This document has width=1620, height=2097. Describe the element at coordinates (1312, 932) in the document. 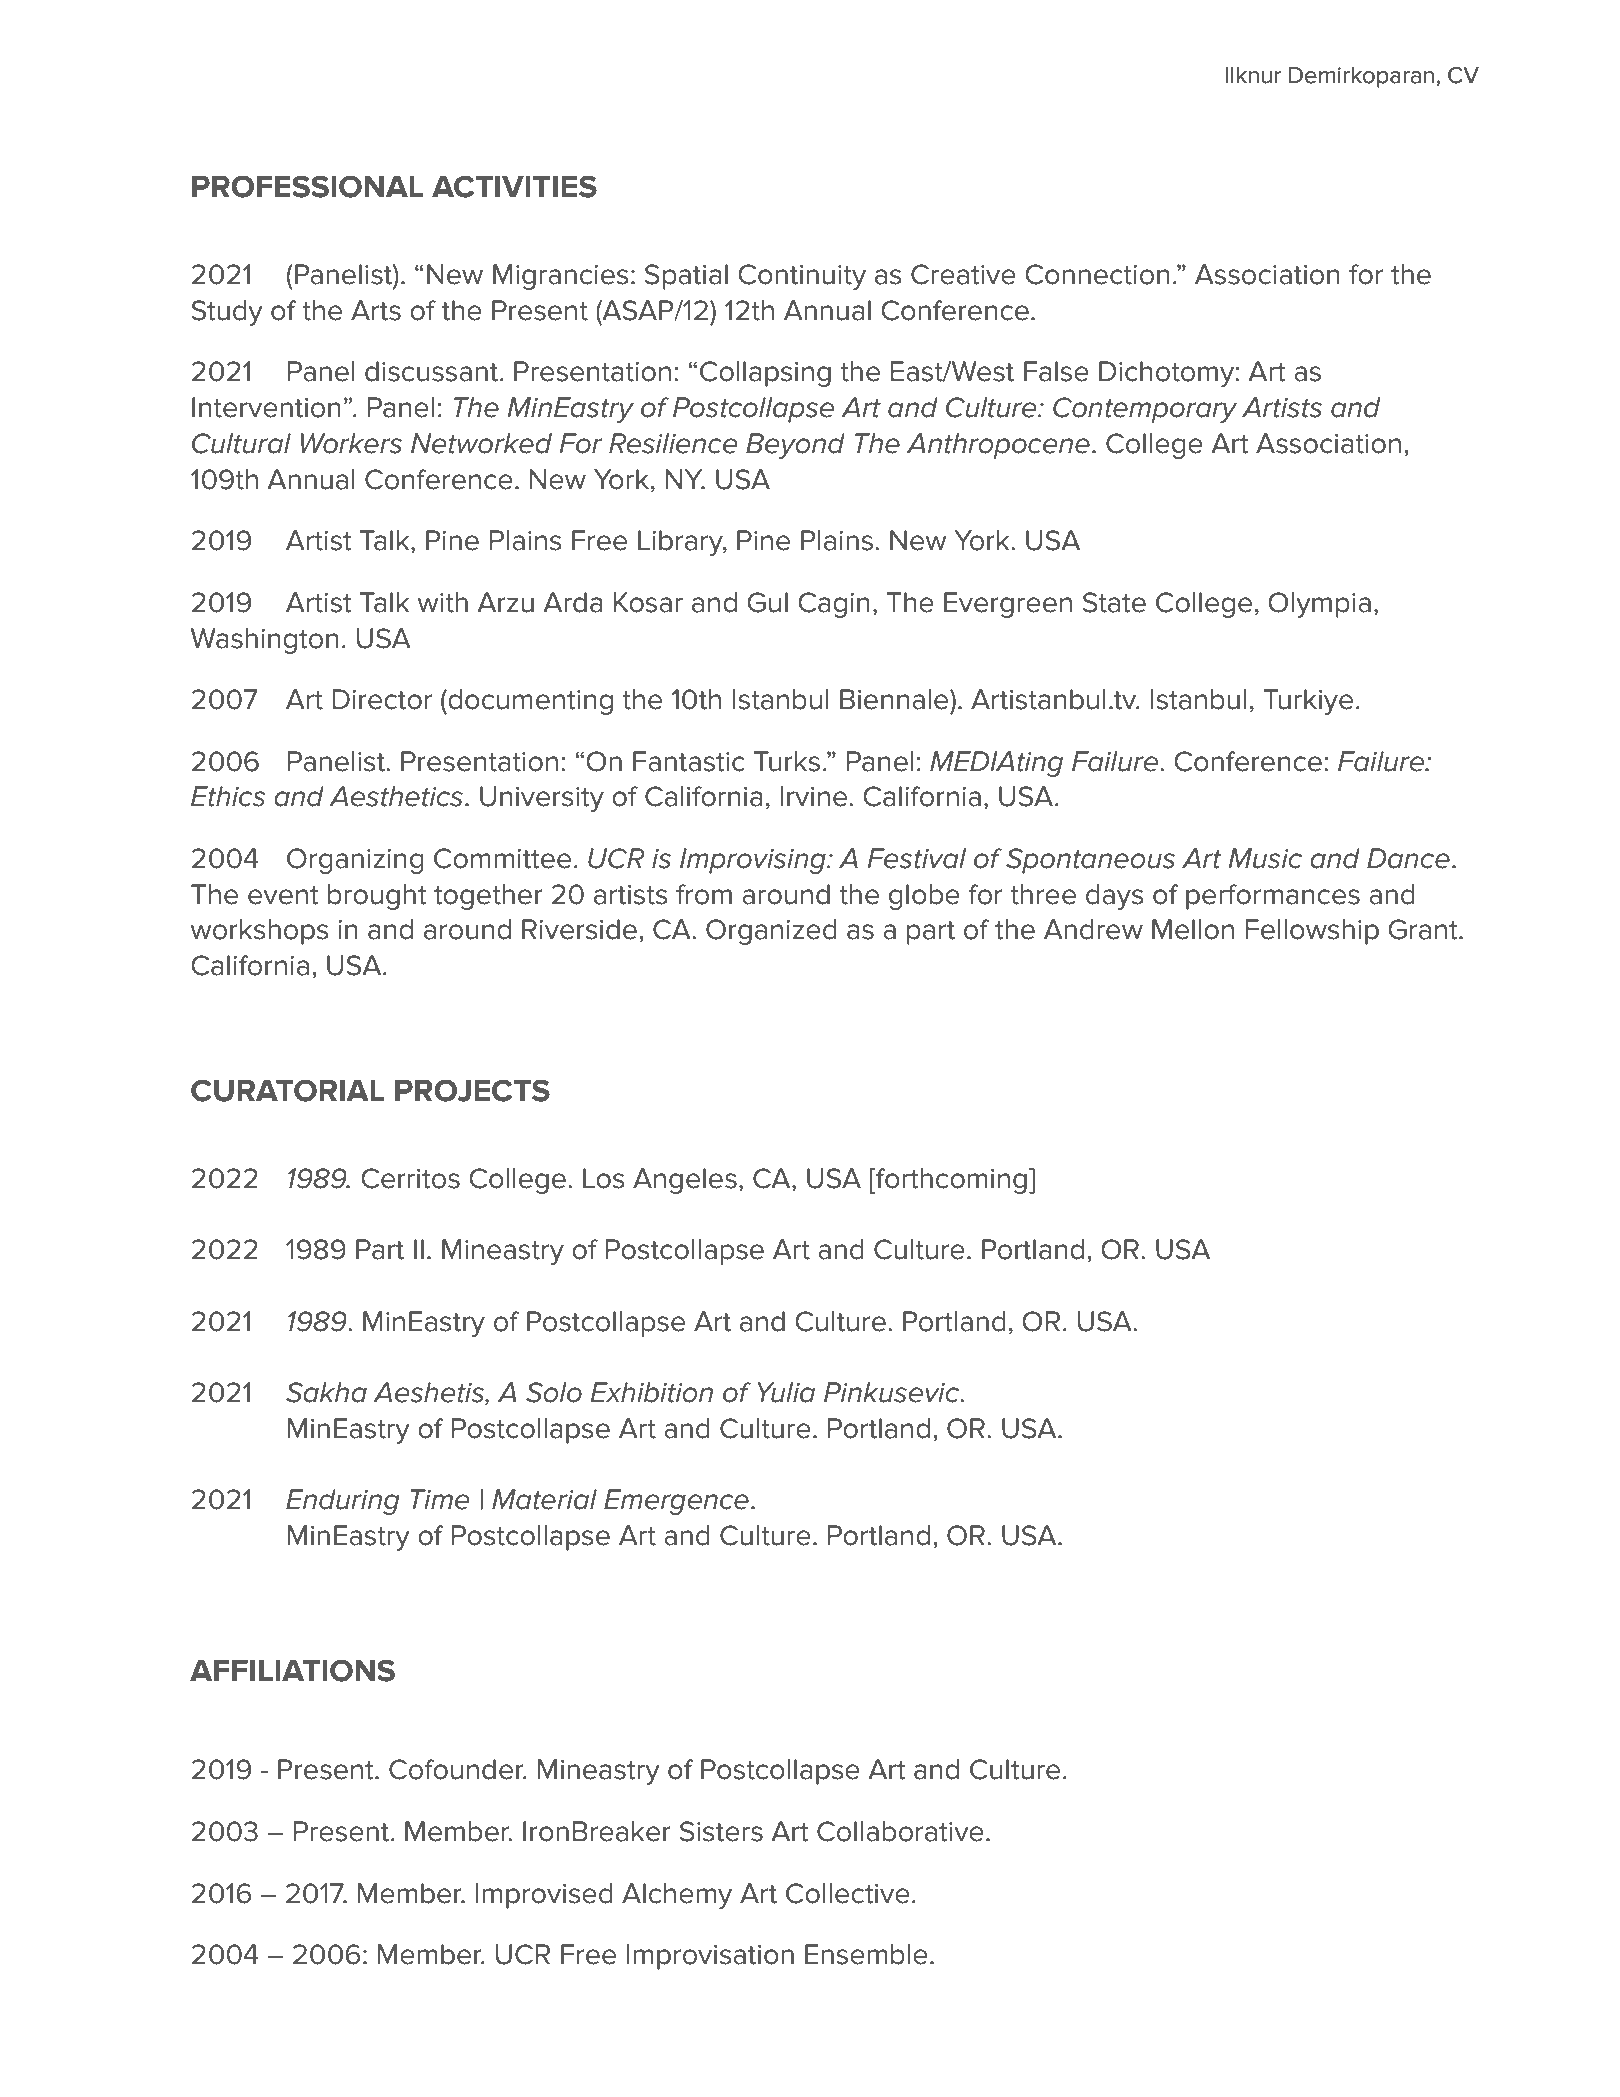

I see `Fellowship` at that location.
